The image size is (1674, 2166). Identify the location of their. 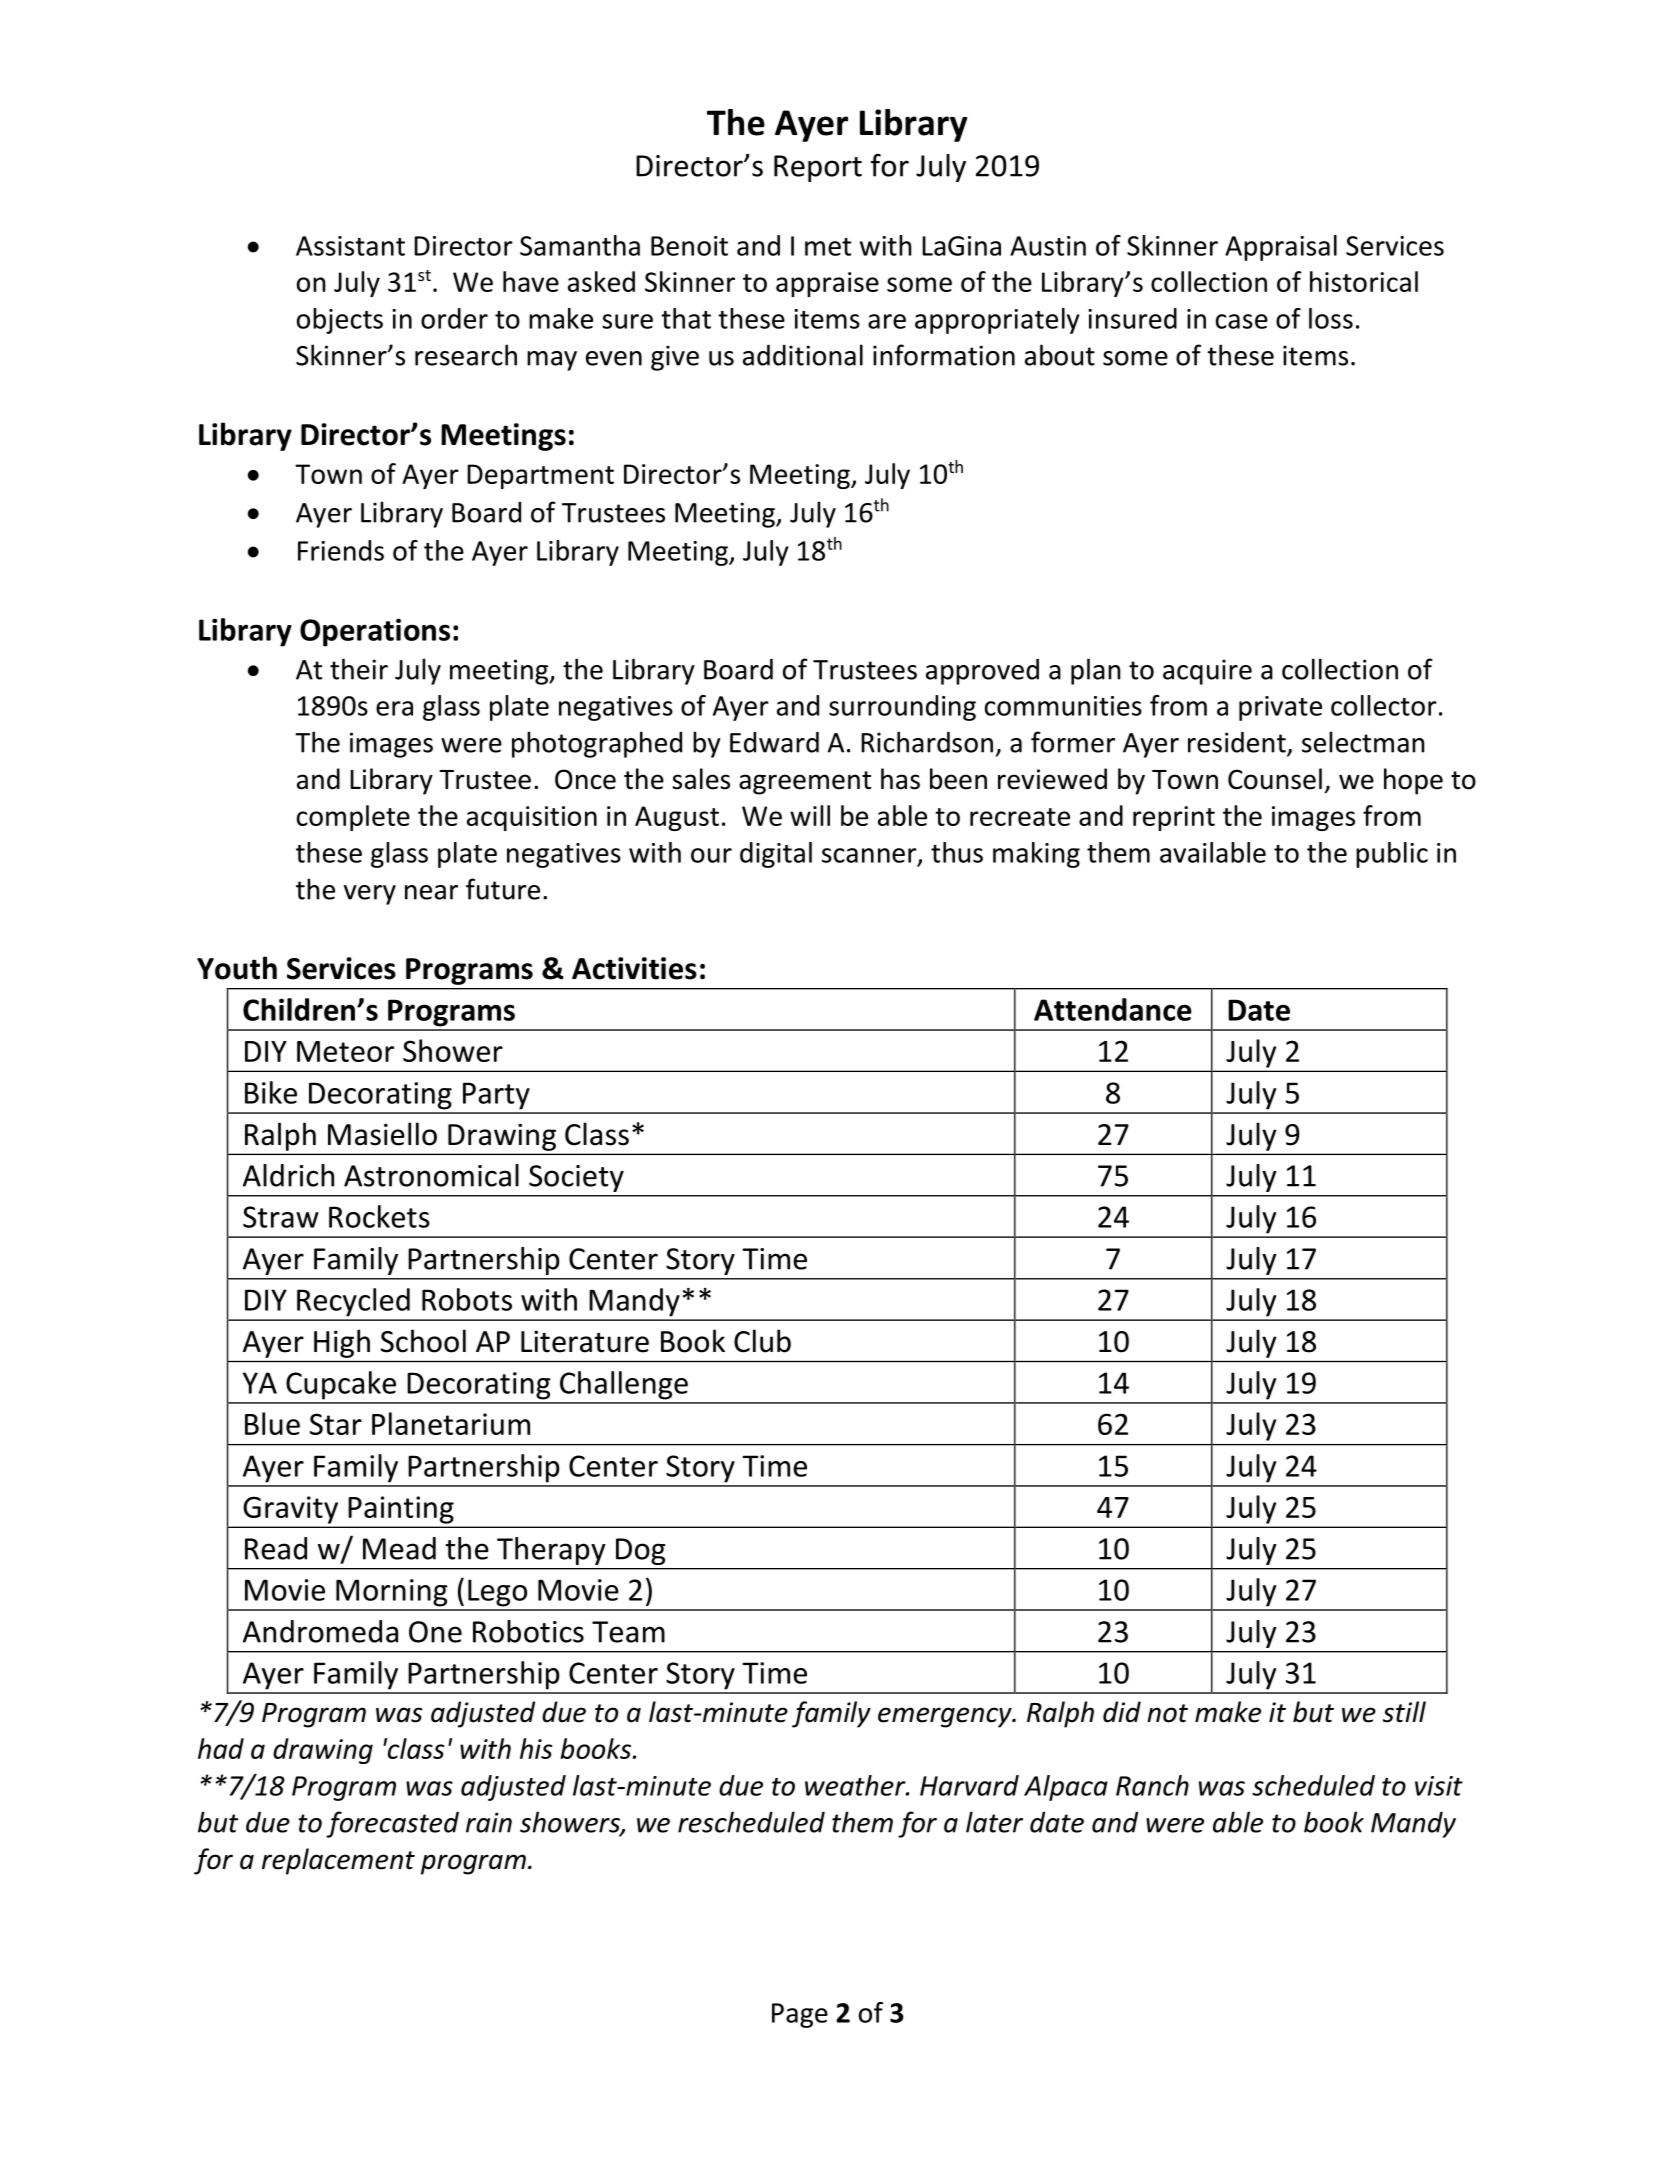
(359, 669).
